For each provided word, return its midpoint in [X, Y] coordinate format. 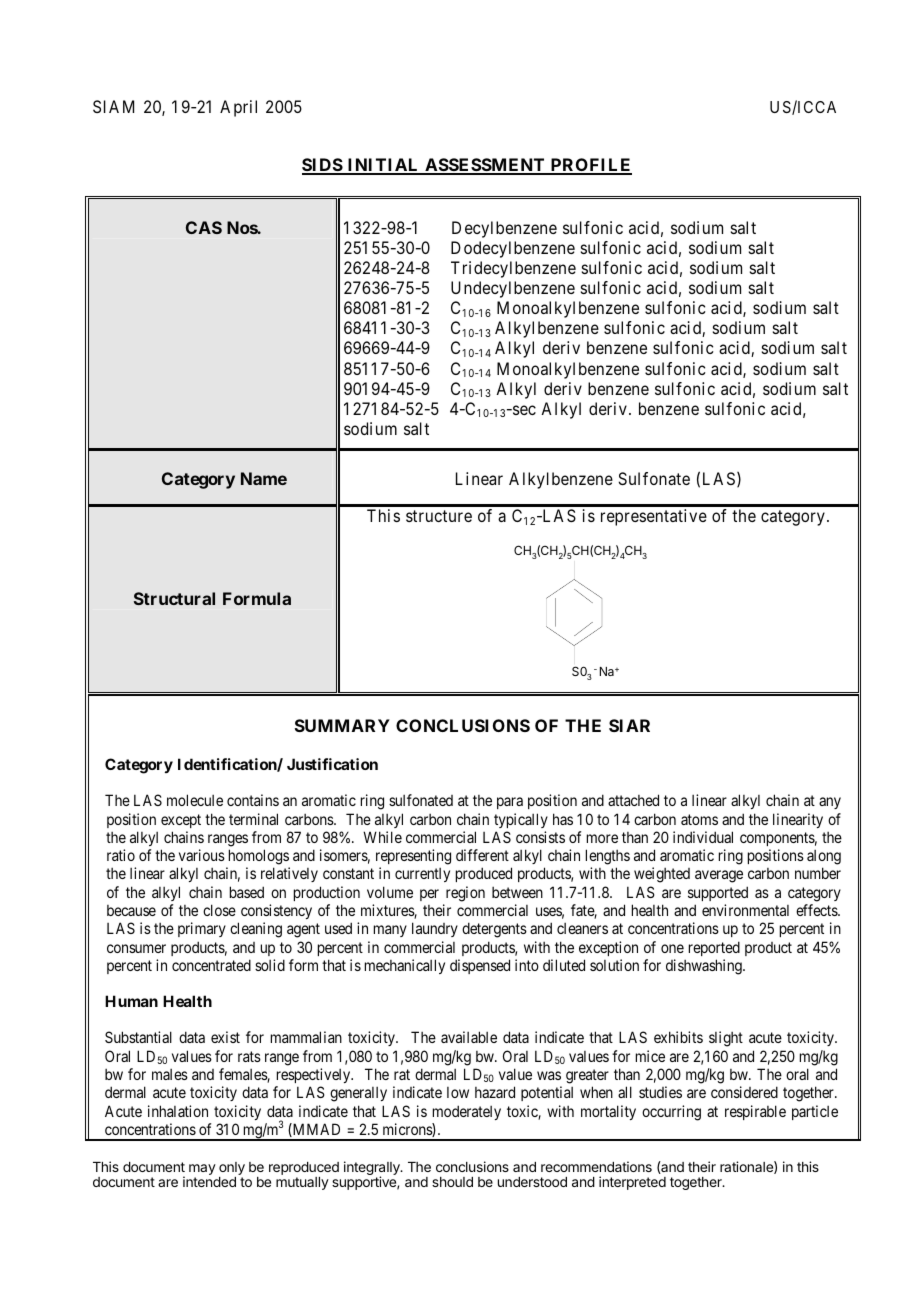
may [202, 1169]
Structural [174, 598]
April [238, 108]
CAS [204, 227]
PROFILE [590, 166]
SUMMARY [342, 725]
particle [815, 1112]
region [465, 894]
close [219, 910]
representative [654, 517]
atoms [699, 819]
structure [439, 516]
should [452, 1182]
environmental [745, 910]
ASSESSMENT [485, 166]
